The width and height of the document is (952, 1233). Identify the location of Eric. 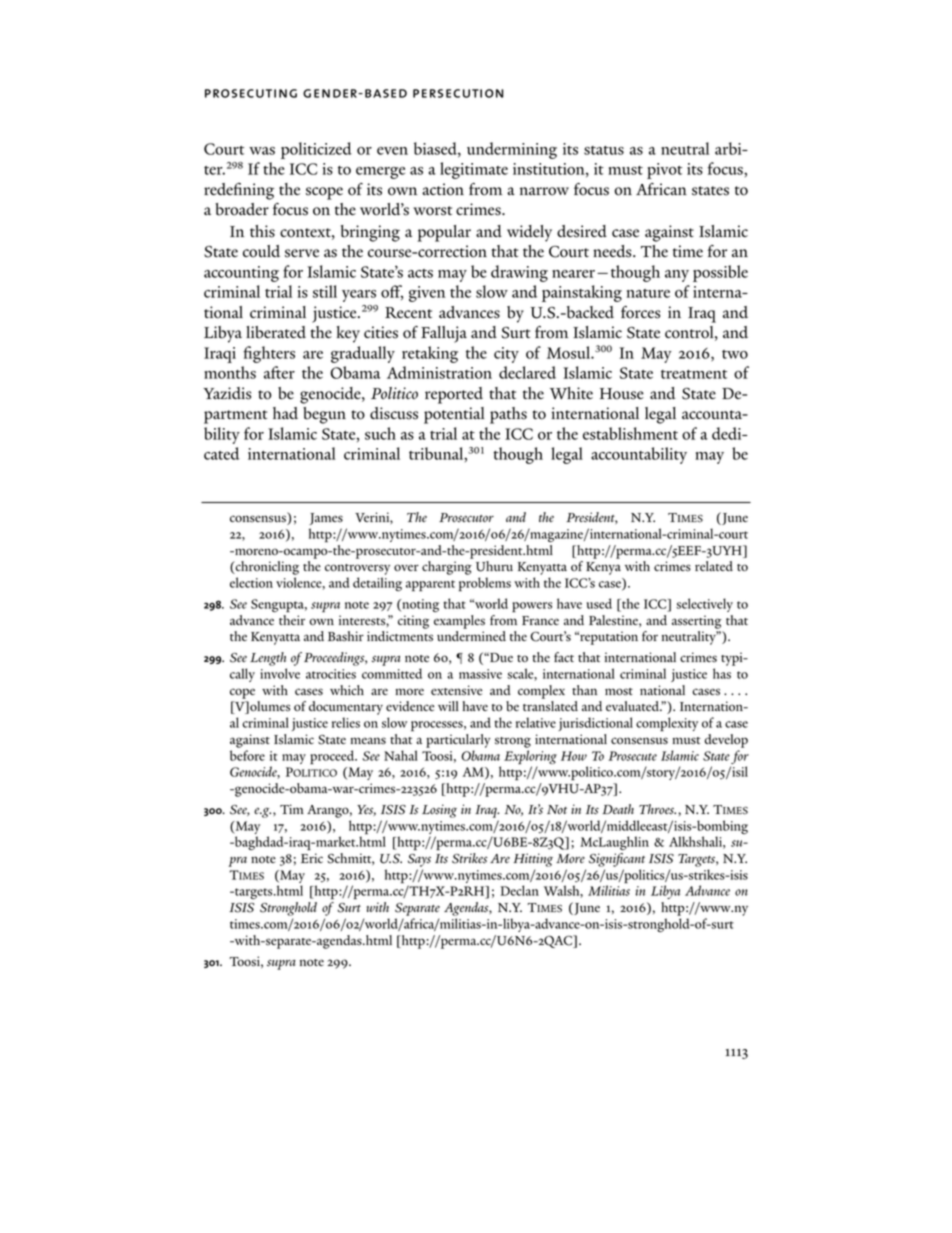
(312, 858).
